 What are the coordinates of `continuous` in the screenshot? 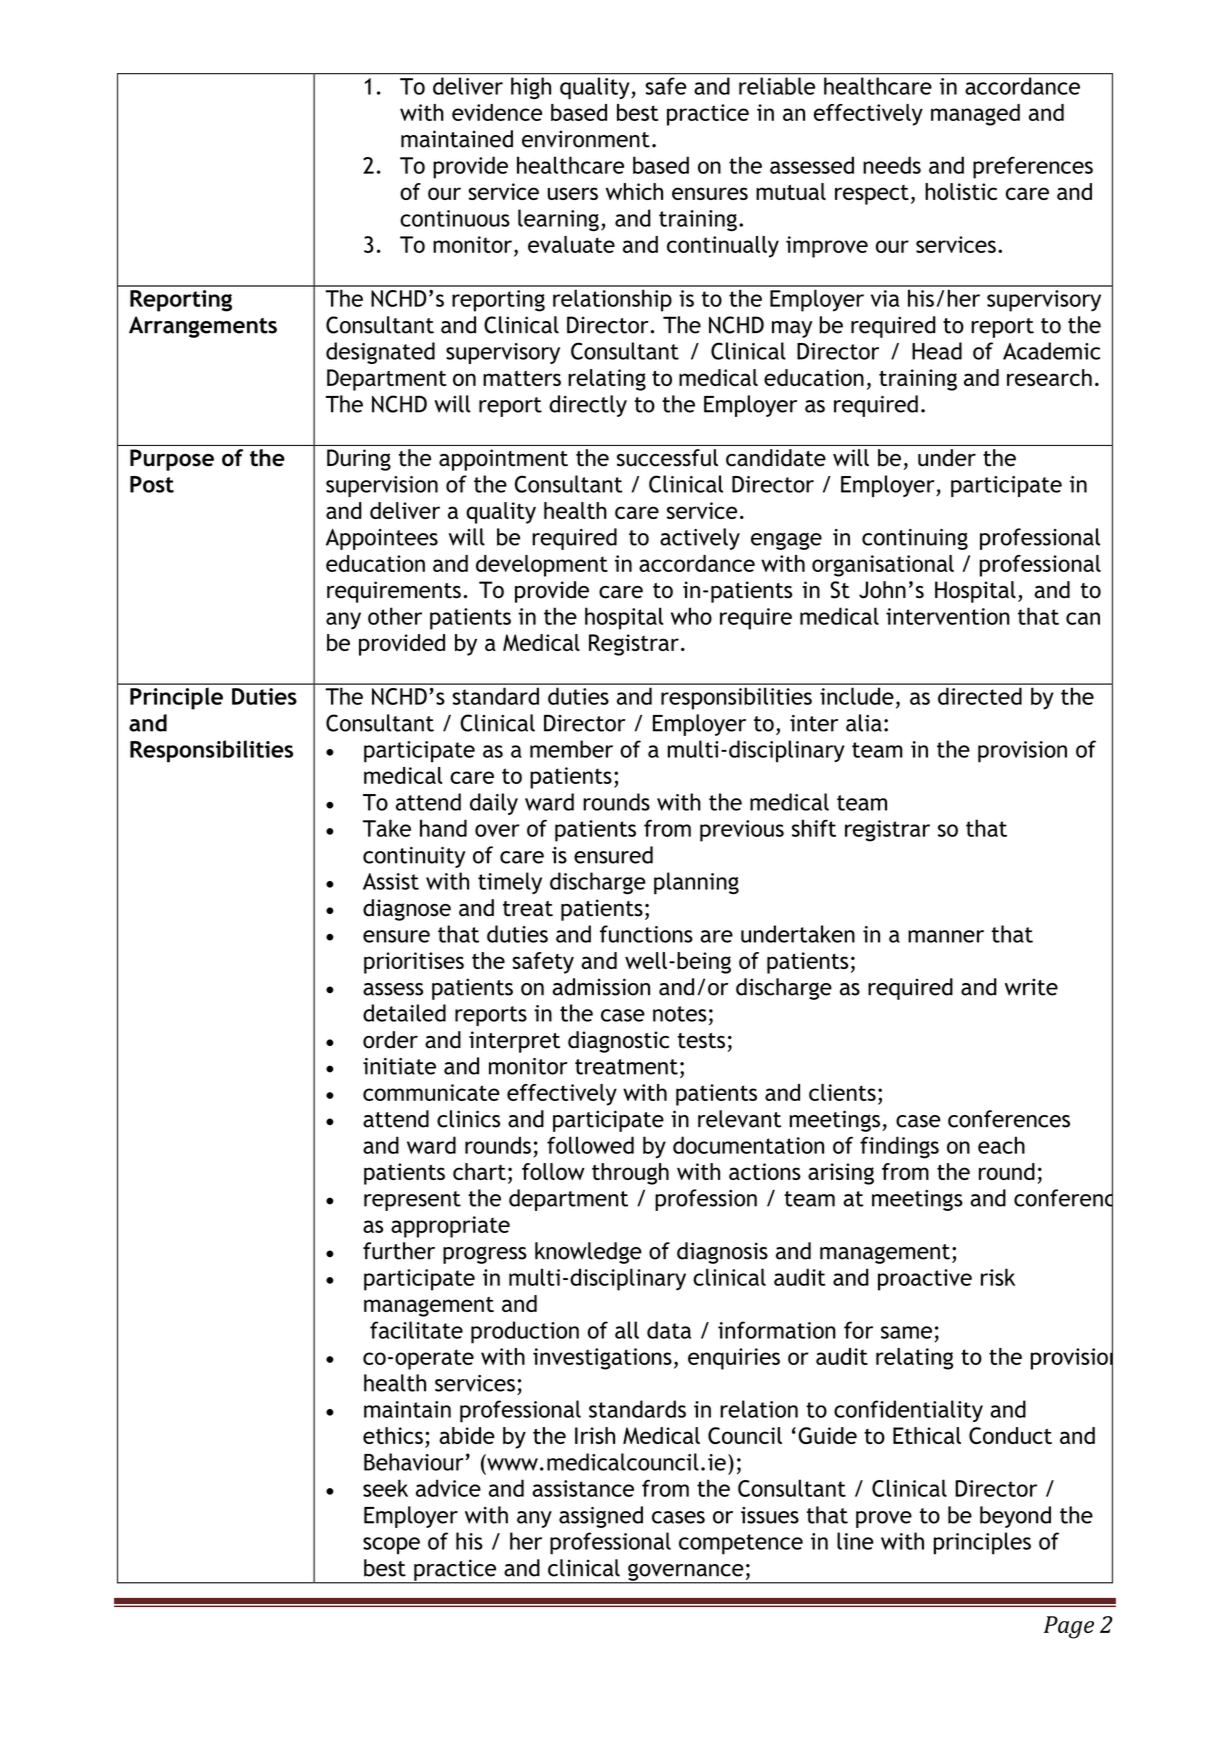 It's located at (455, 218).
